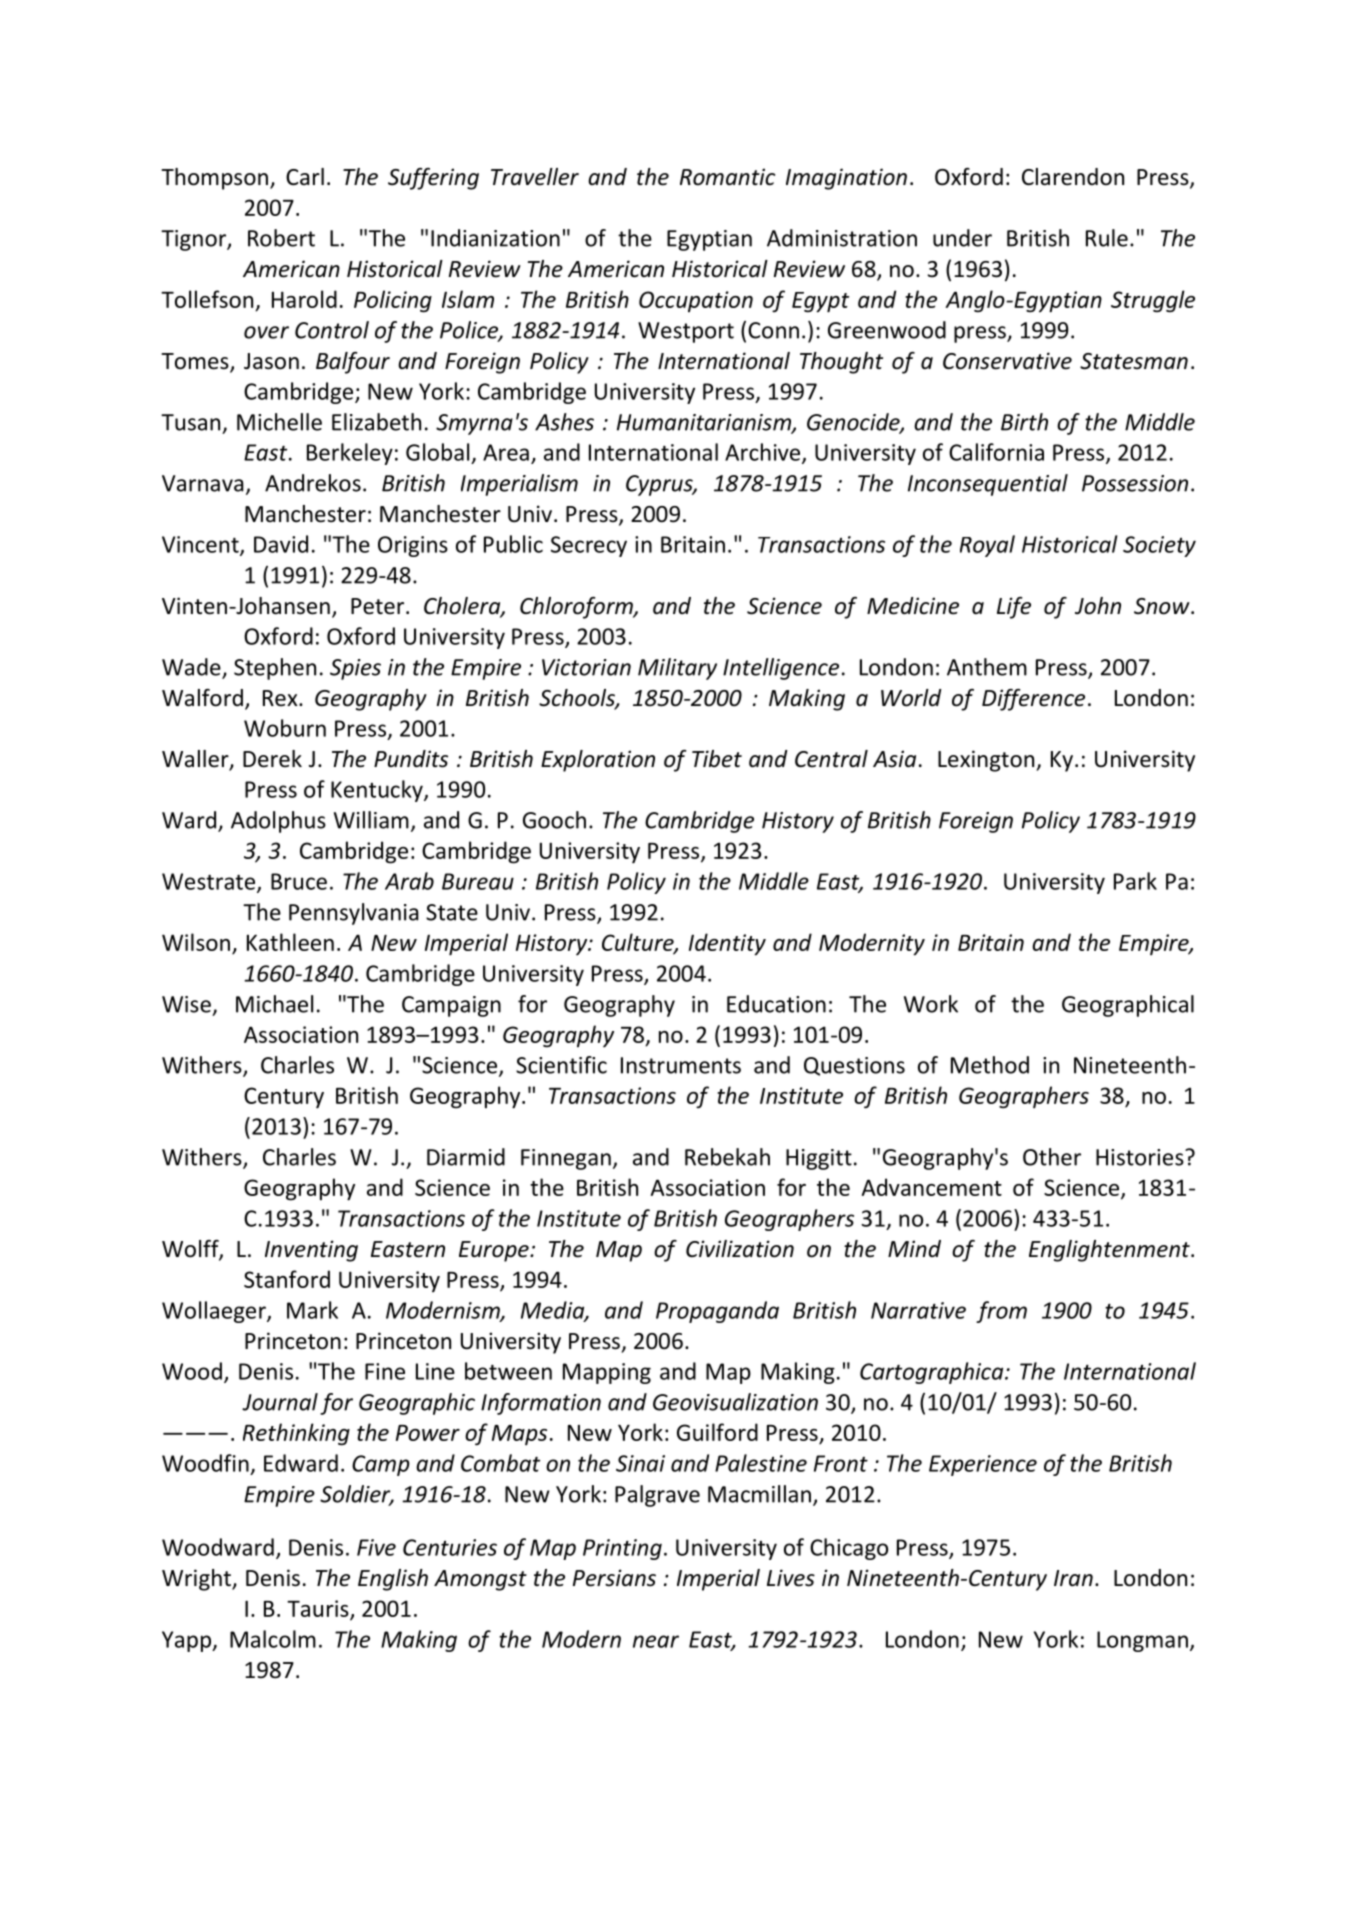 This screenshot has height=1920, width=1357. I want to click on from, so click(1001, 1312).
